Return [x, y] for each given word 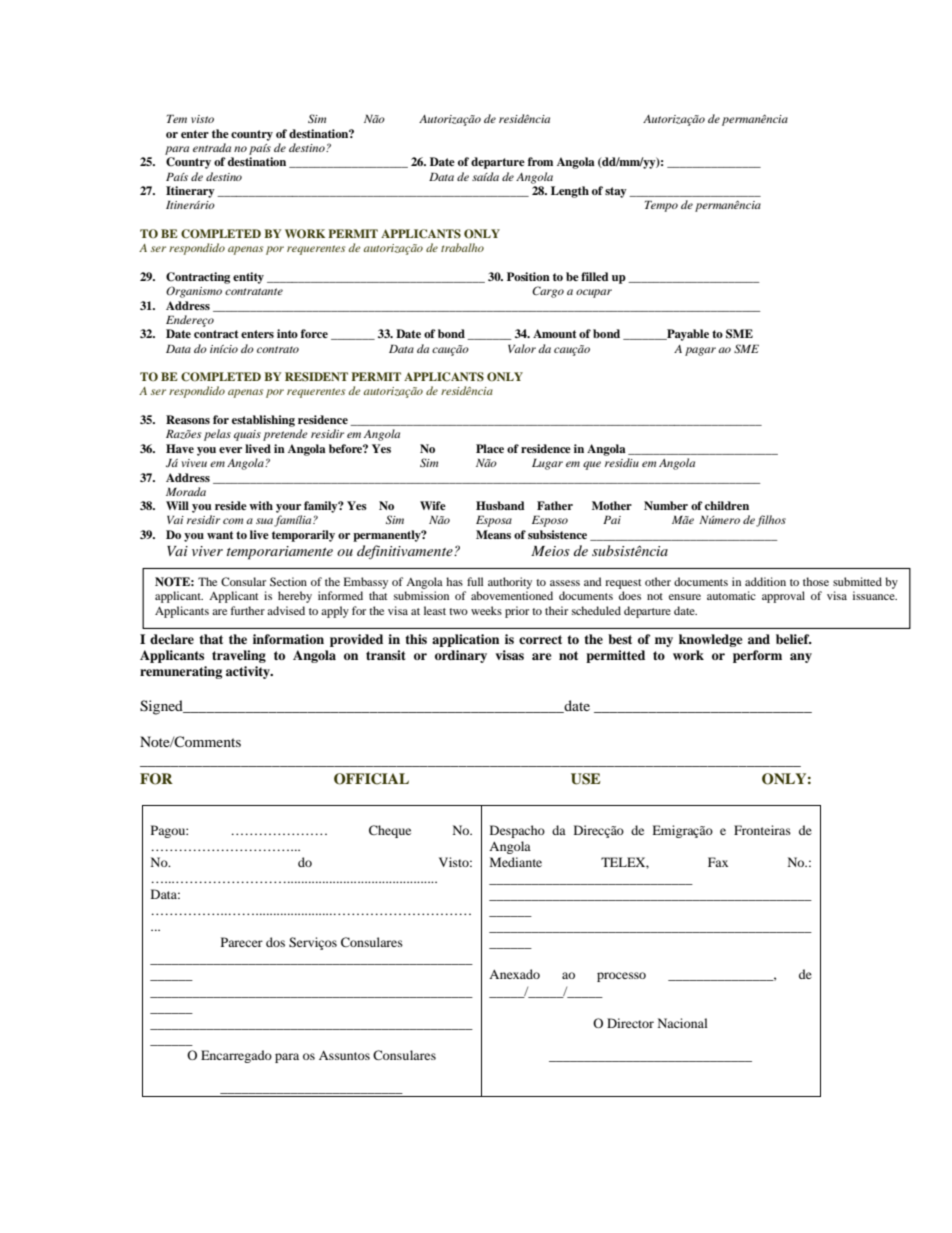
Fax [718, 862]
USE [586, 779]
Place [490, 448]
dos [275, 942]
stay [616, 192]
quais [247, 435]
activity [249, 672]
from [540, 161]
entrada [212, 147]
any [801, 658]
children [727, 505]
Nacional [683, 1023]
